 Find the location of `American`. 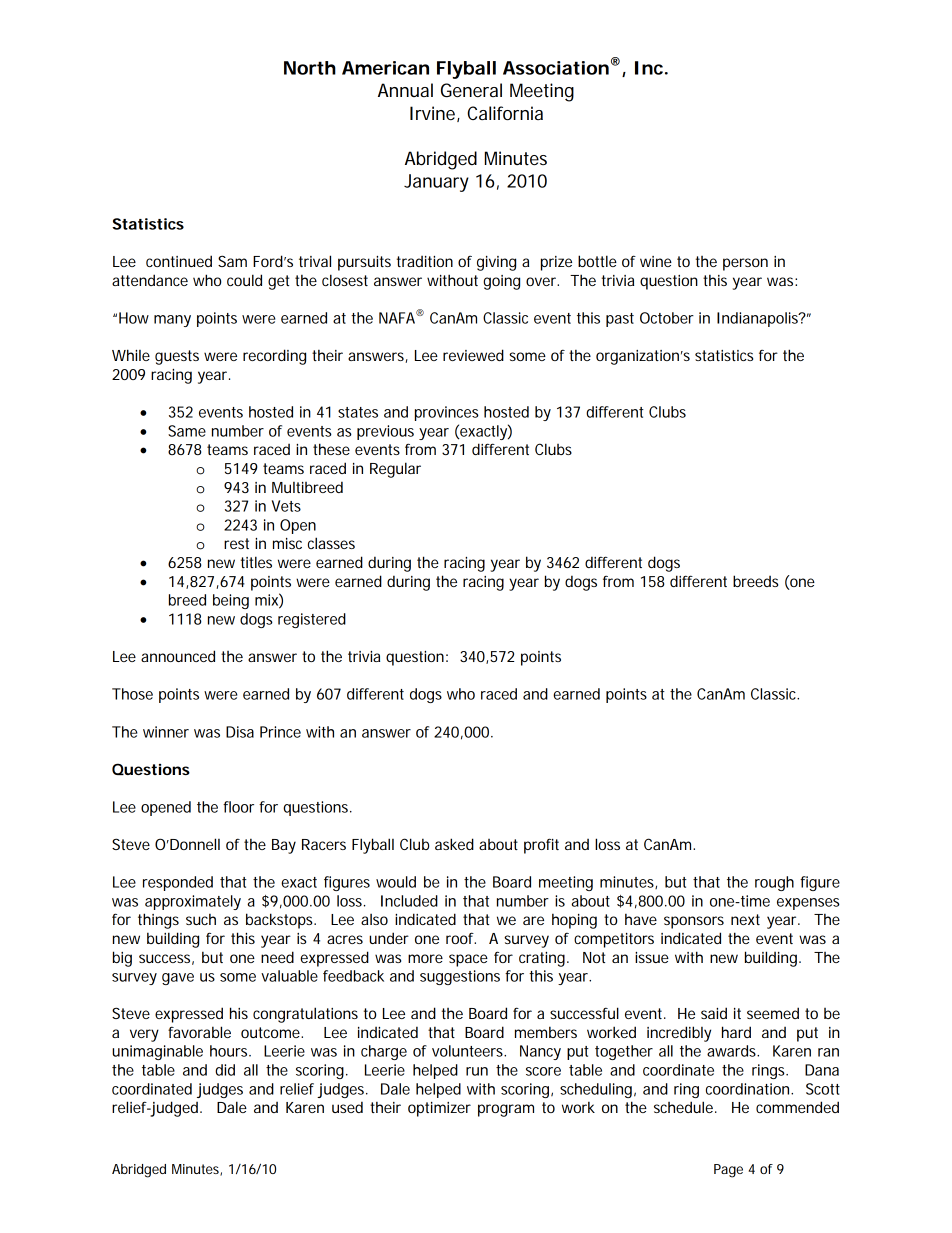

American is located at coordinates (385, 68).
